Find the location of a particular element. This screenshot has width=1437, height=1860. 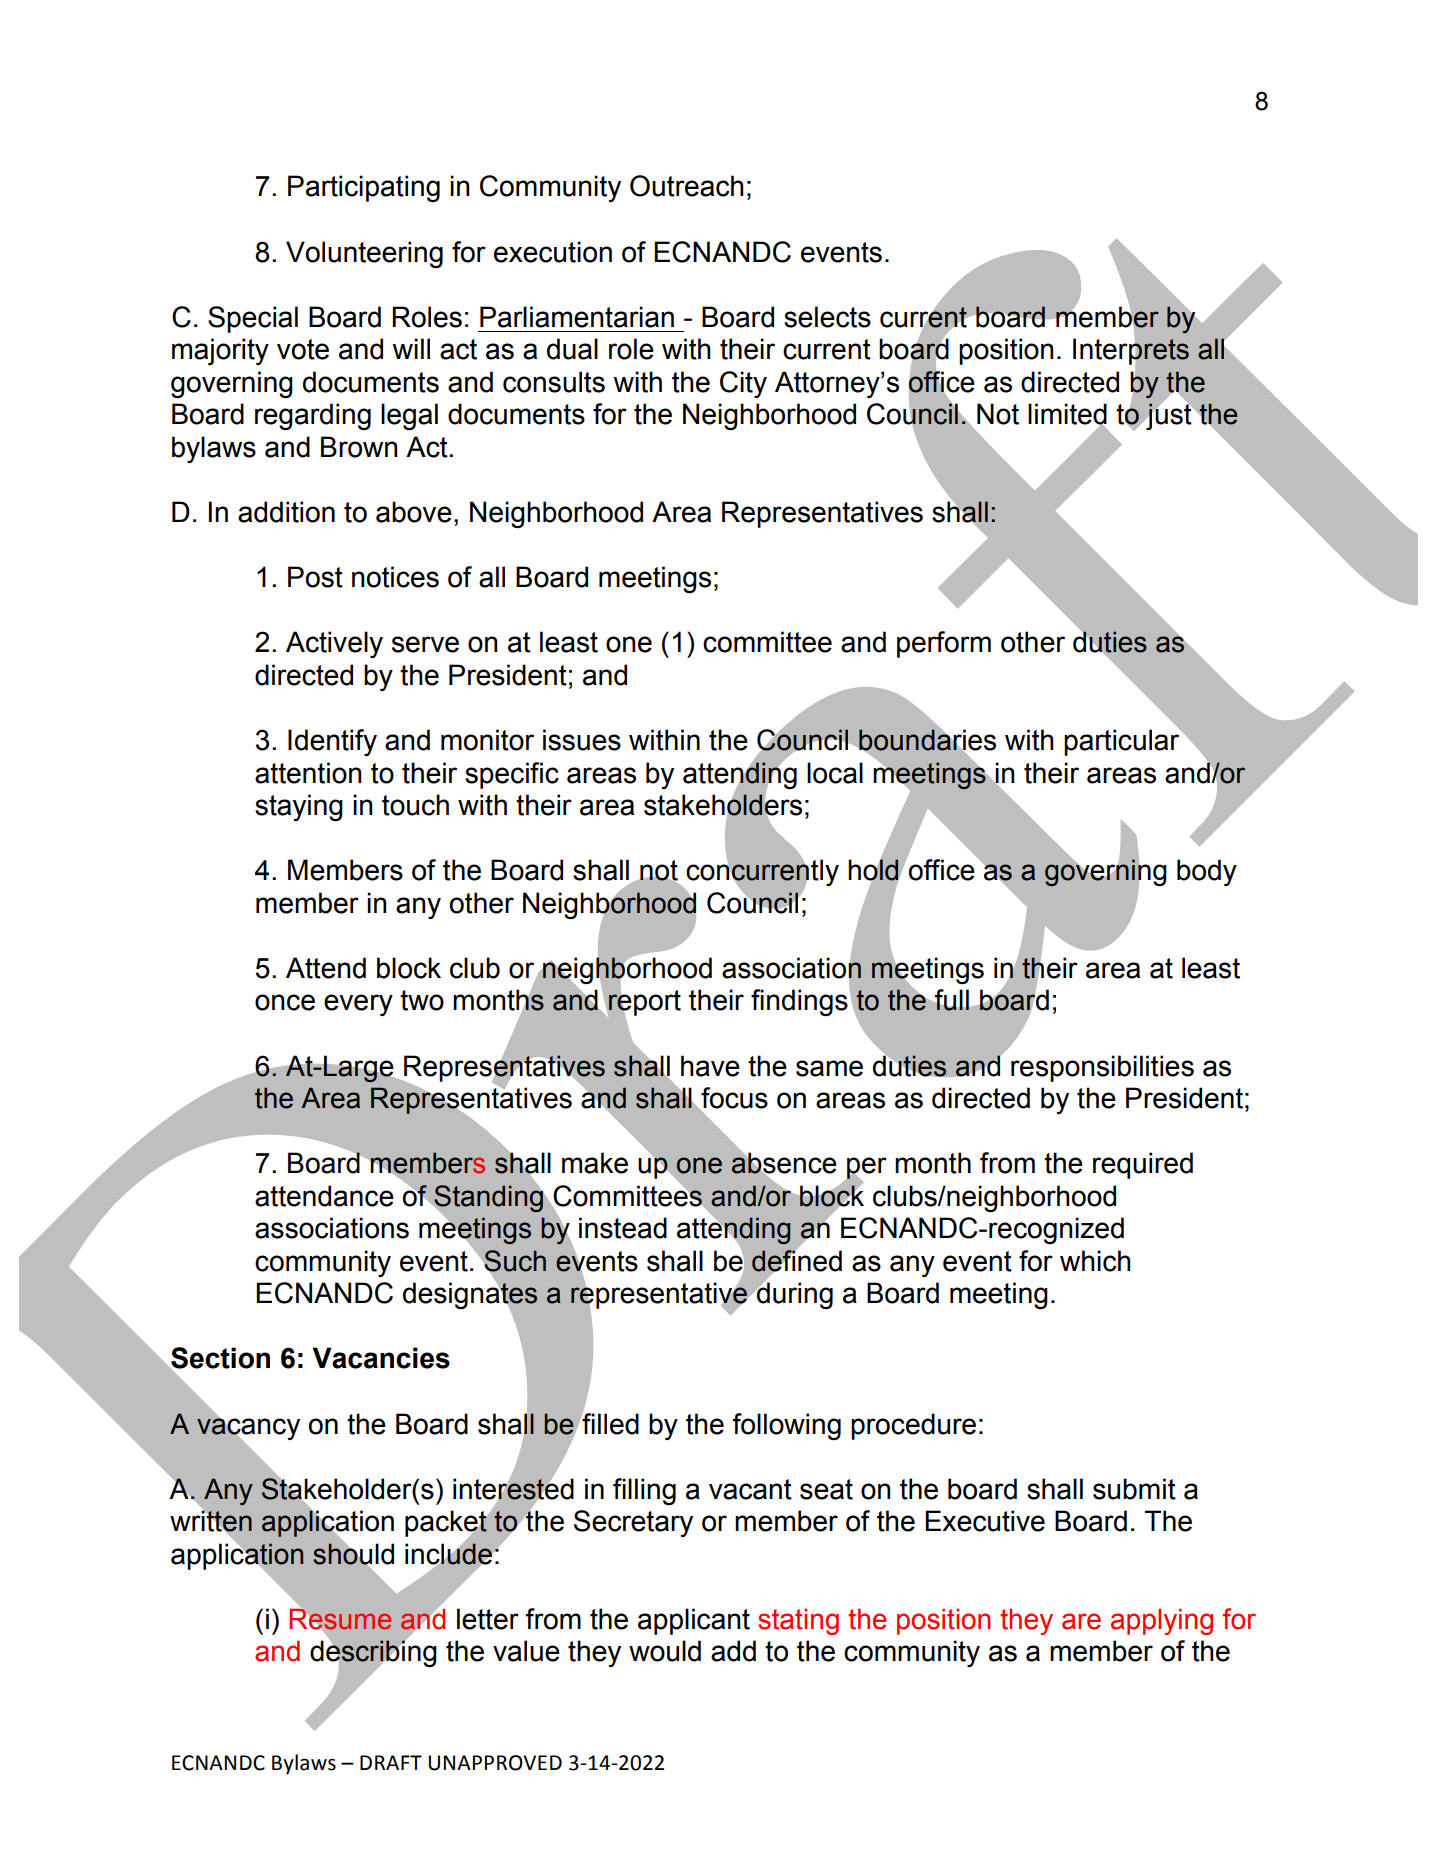

limited is located at coordinates (1067, 415).
